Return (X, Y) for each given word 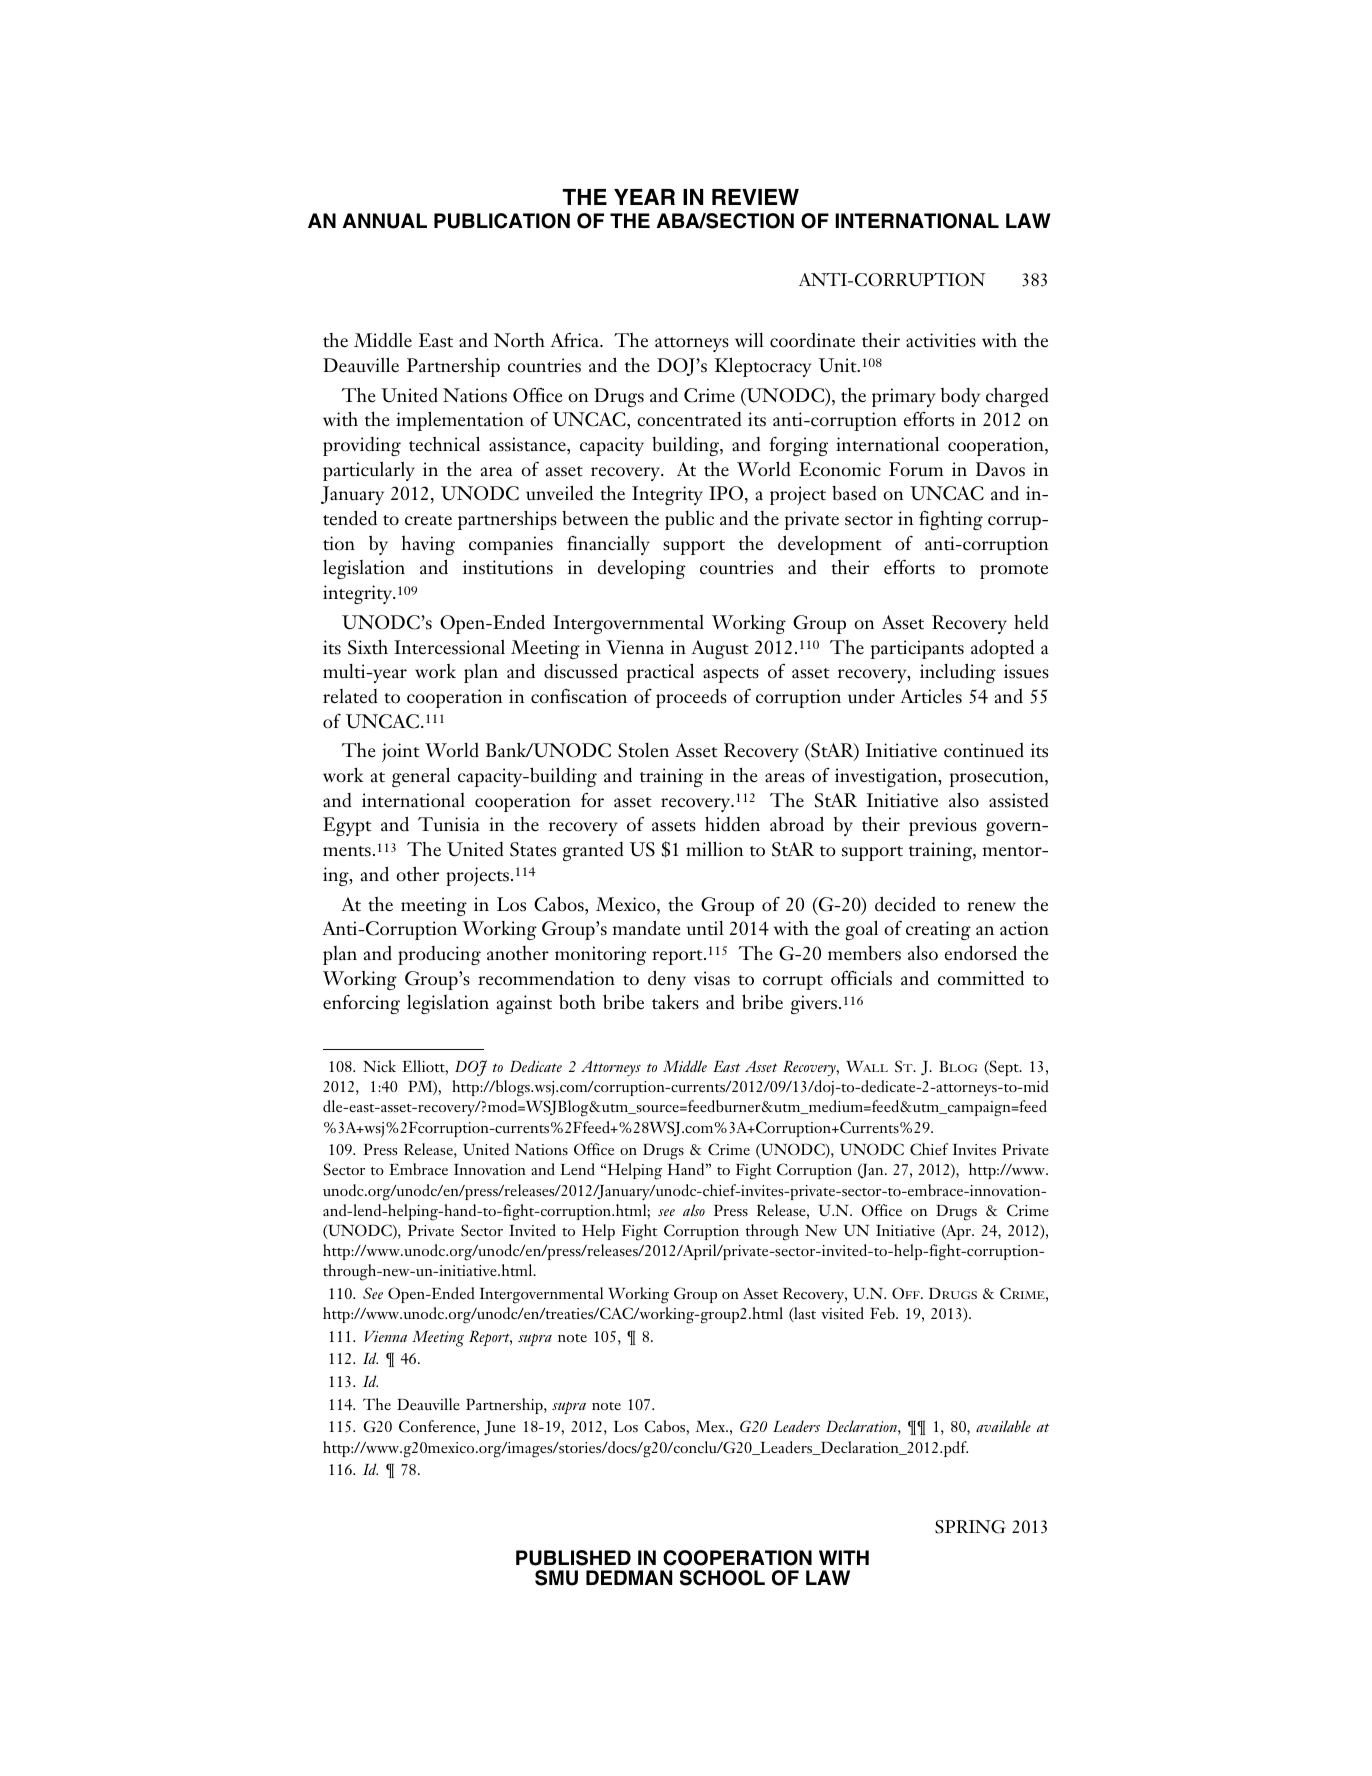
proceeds (691, 698)
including (958, 673)
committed (981, 978)
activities (941, 340)
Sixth (368, 647)
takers (675, 1002)
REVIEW (755, 197)
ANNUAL (385, 221)
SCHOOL (722, 1578)
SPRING (970, 1527)
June (500, 1428)
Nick (379, 1066)
